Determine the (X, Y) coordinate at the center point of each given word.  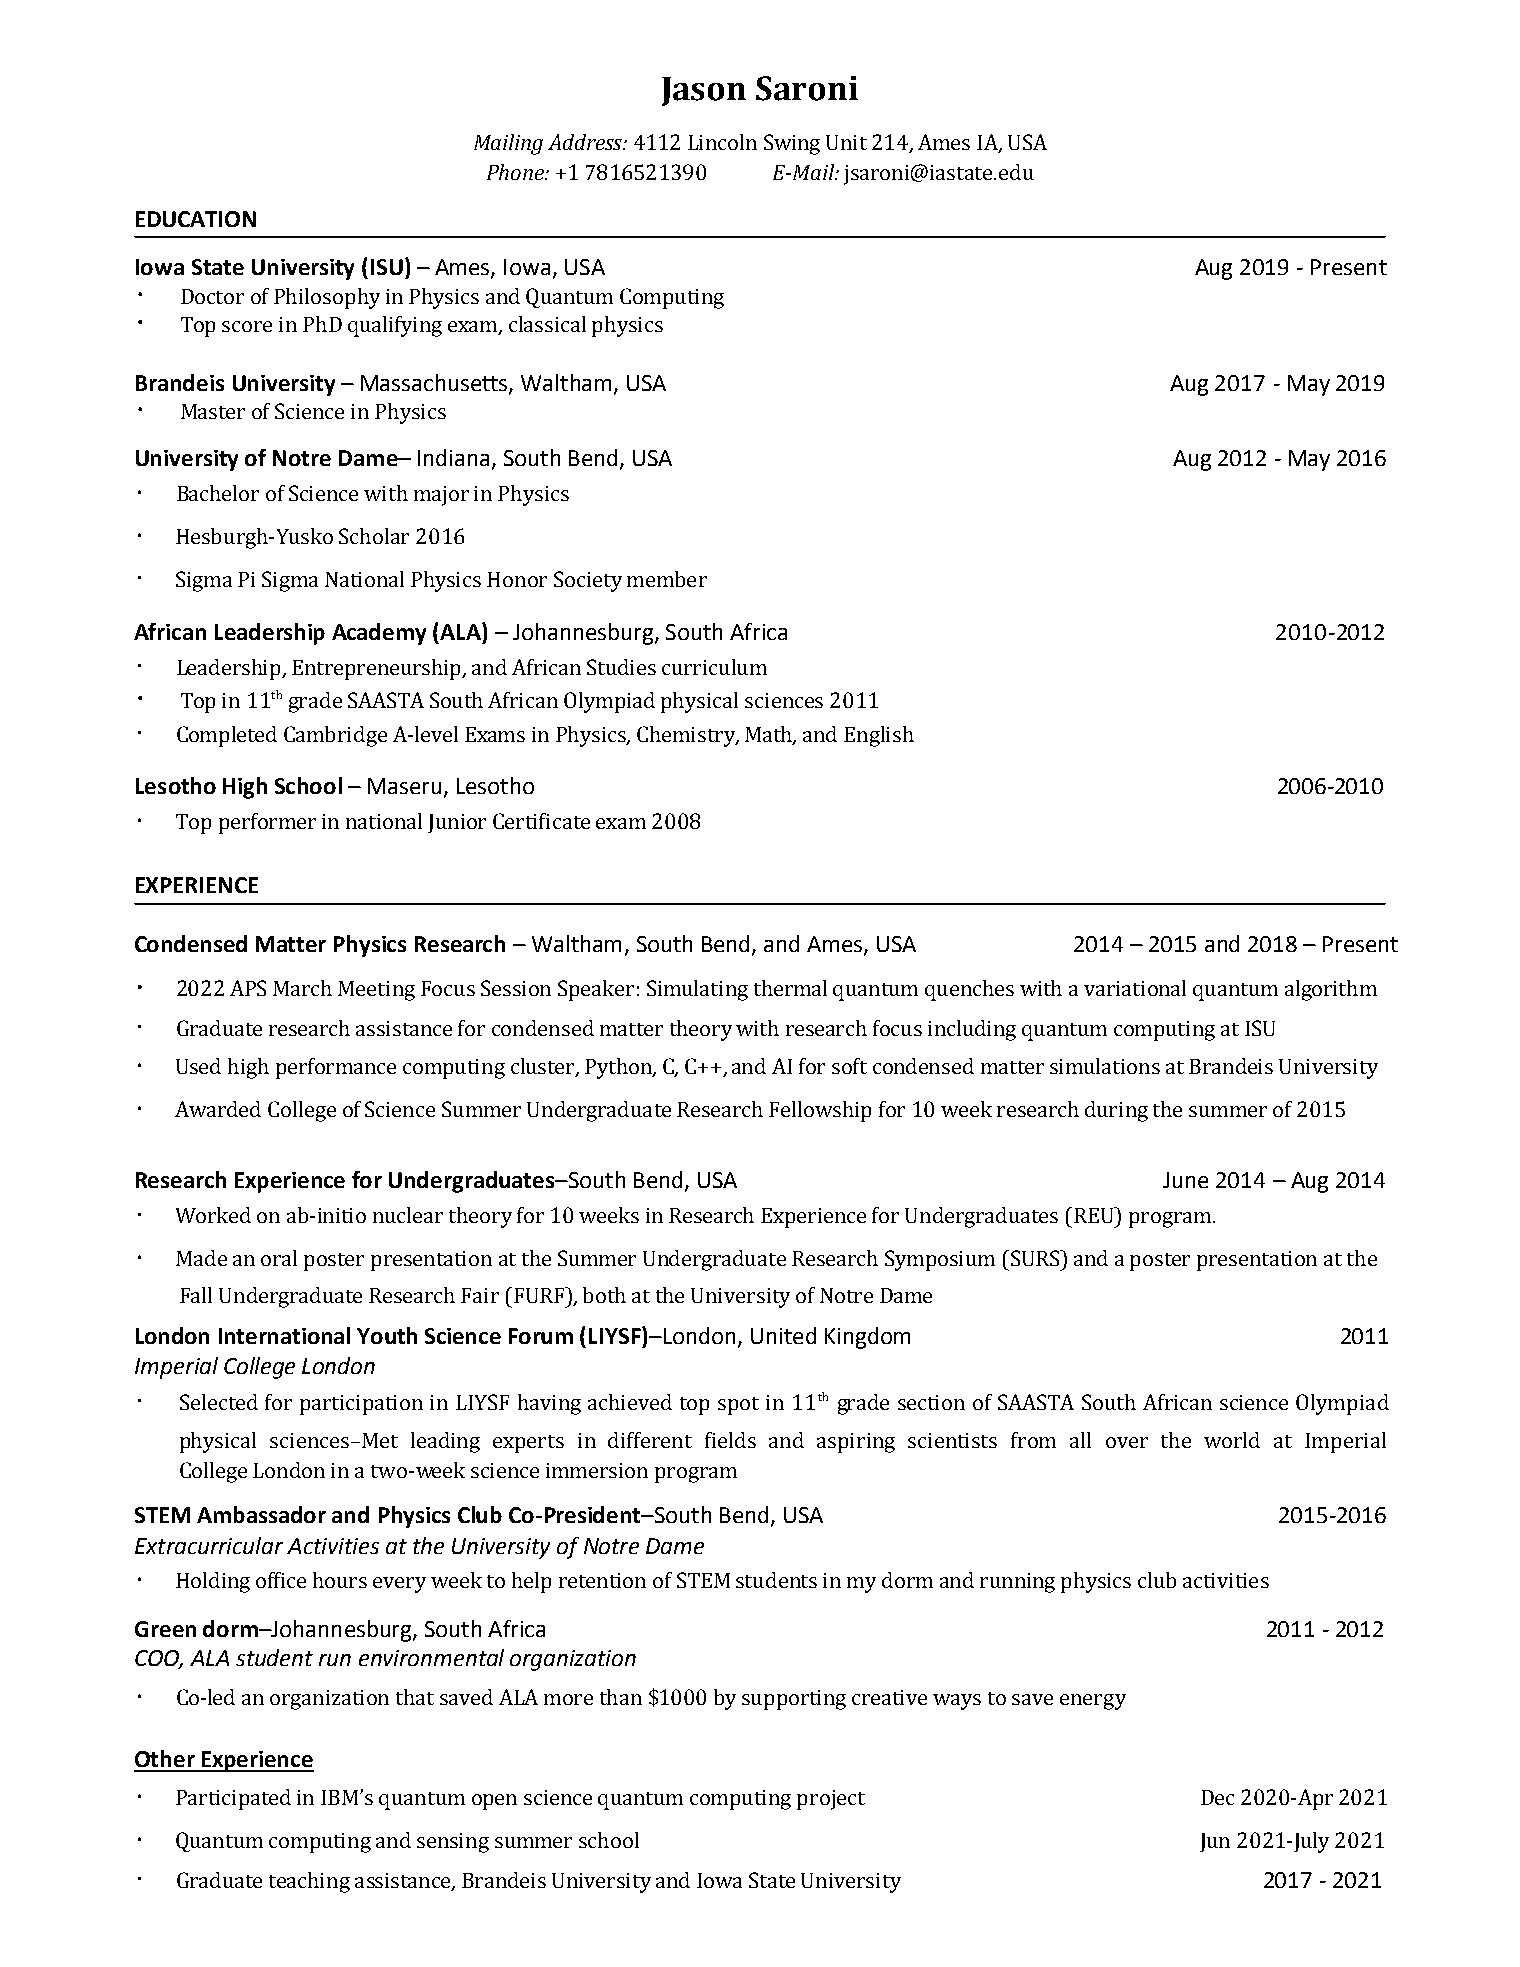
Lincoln (722, 142)
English (879, 736)
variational (1135, 988)
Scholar (374, 536)
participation (361, 1405)
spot (738, 1406)
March (302, 988)
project (831, 1800)
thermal (790, 988)
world (1232, 1440)
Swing (792, 144)
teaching (309, 1882)
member (667, 579)
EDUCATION (196, 219)
